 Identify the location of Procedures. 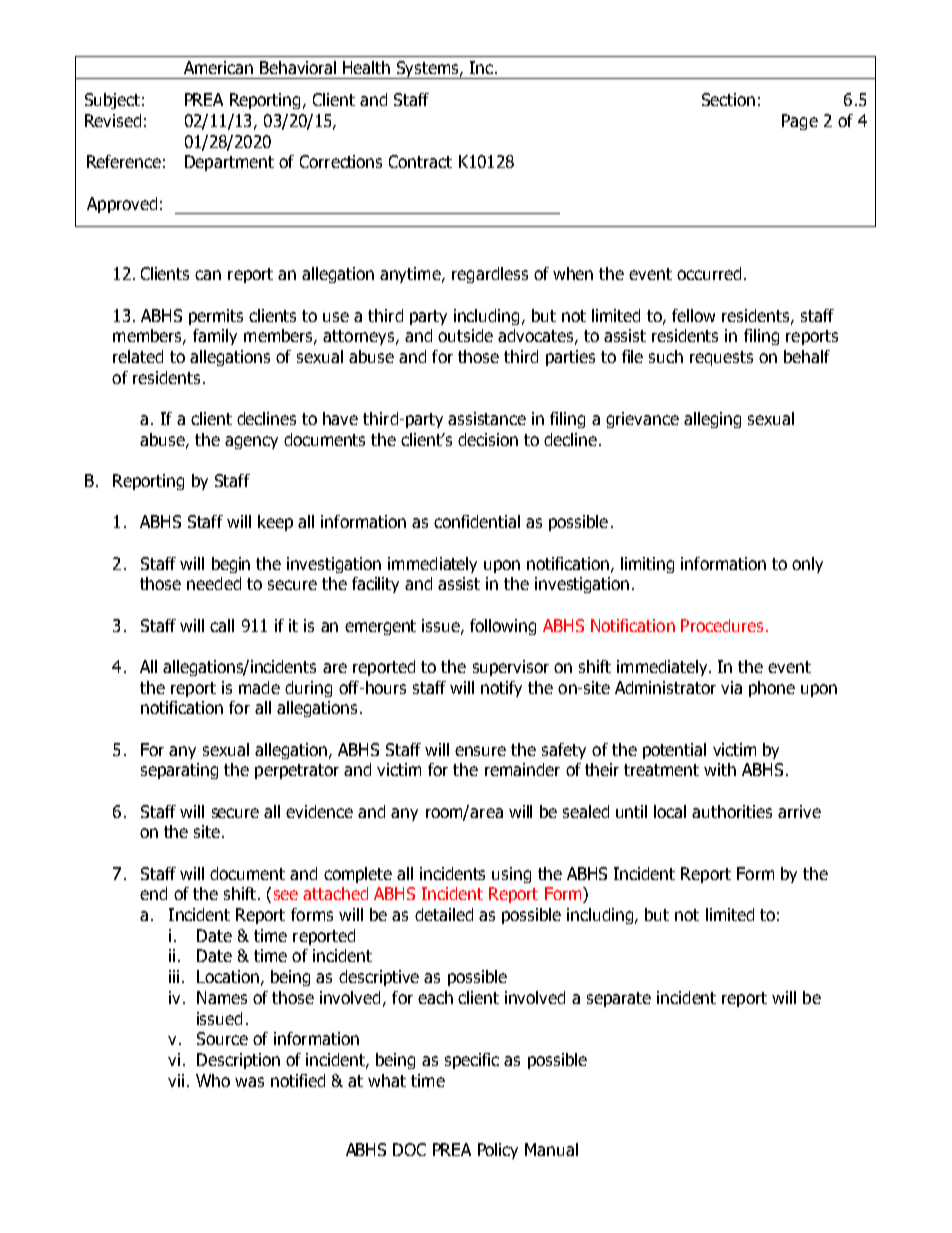
(722, 625).
